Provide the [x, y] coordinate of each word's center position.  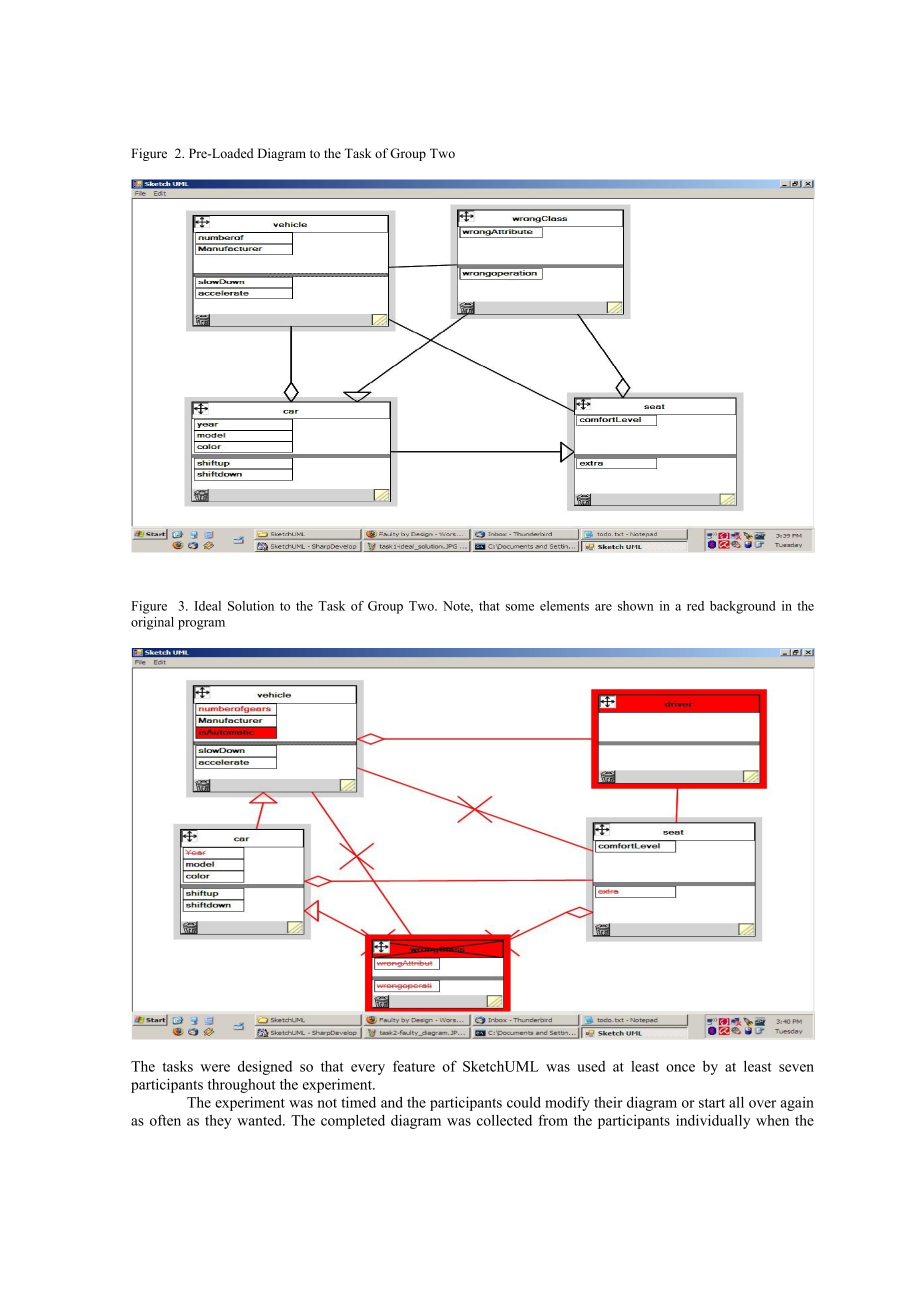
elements [564, 606]
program [201, 625]
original [152, 623]
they [218, 1122]
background [742, 607]
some [520, 607]
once [680, 1068]
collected [504, 1120]
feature [414, 1066]
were [215, 1068]
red [695, 606]
